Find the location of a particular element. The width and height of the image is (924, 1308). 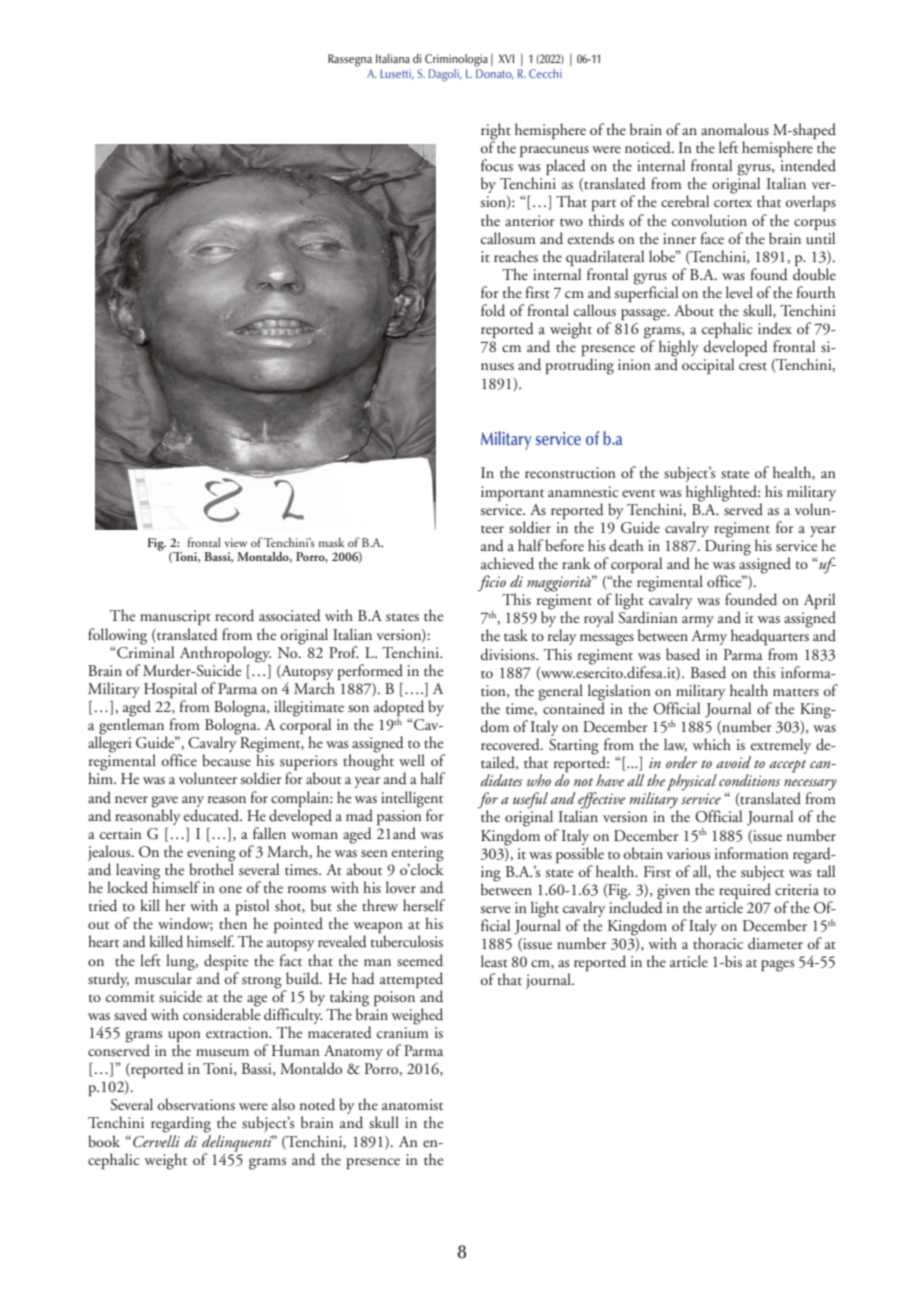

manuscript is located at coordinates (175, 617).
